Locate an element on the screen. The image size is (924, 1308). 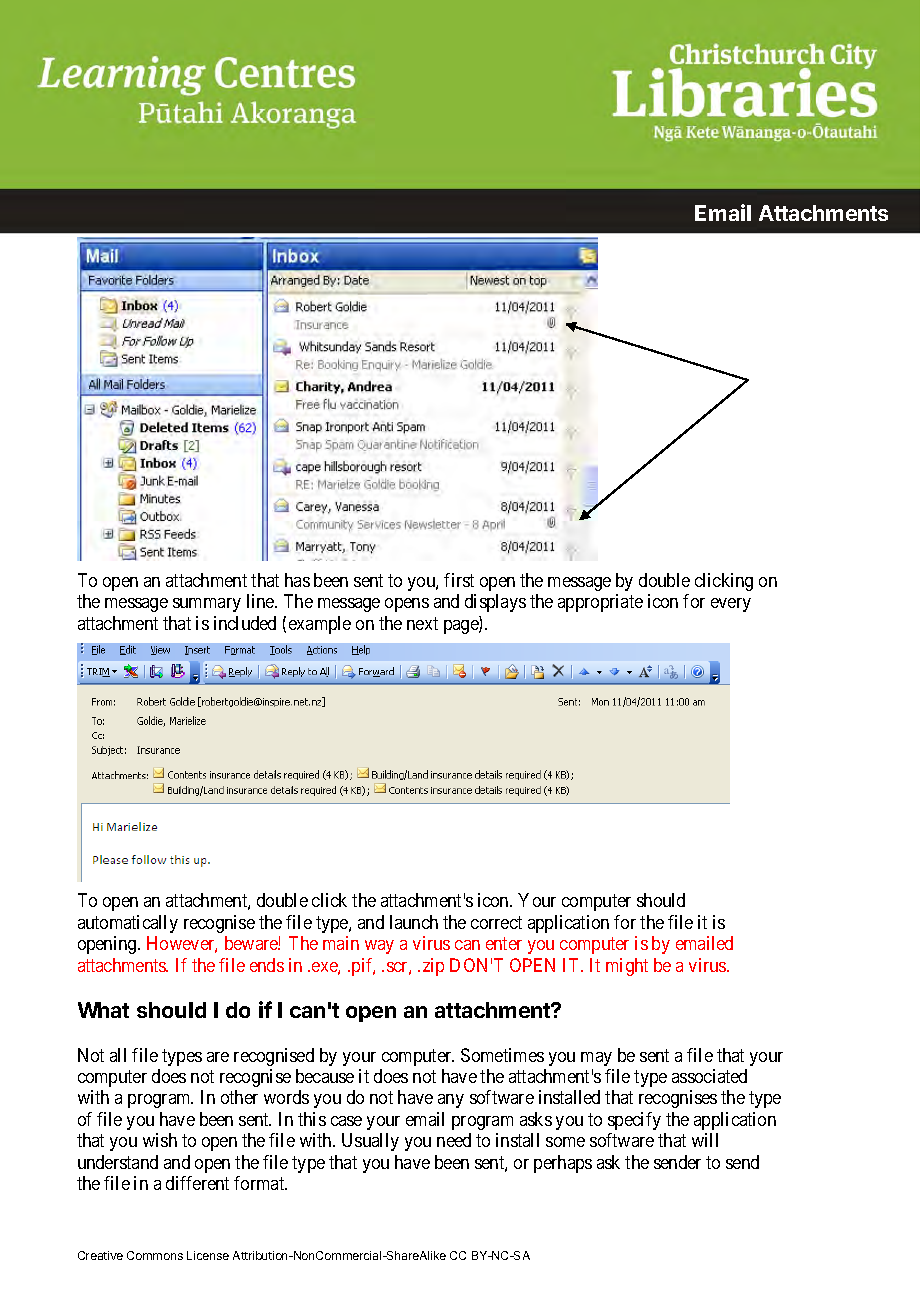
any is located at coordinates (451, 1101).
